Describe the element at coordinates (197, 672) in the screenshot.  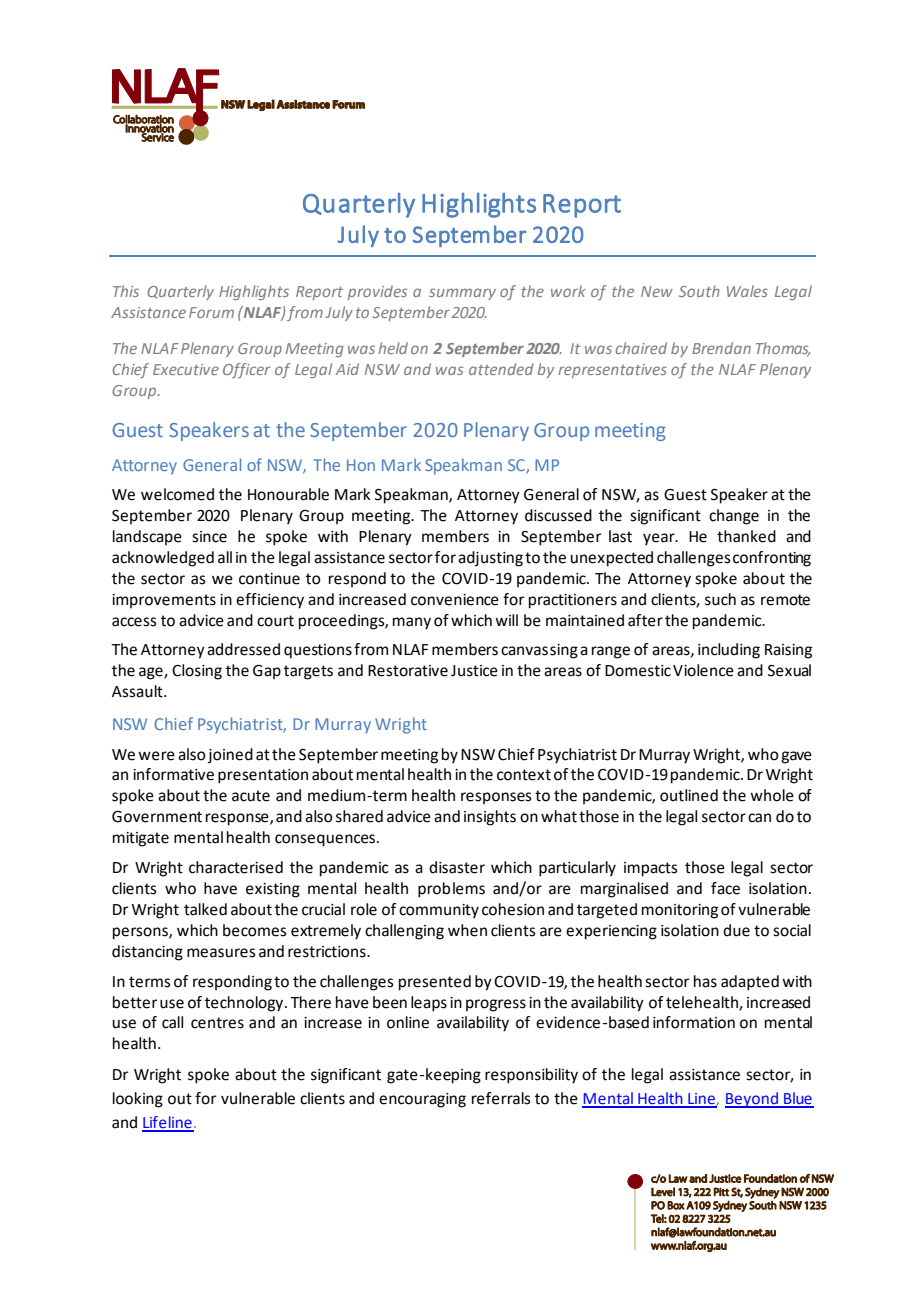
I see `Closing` at that location.
